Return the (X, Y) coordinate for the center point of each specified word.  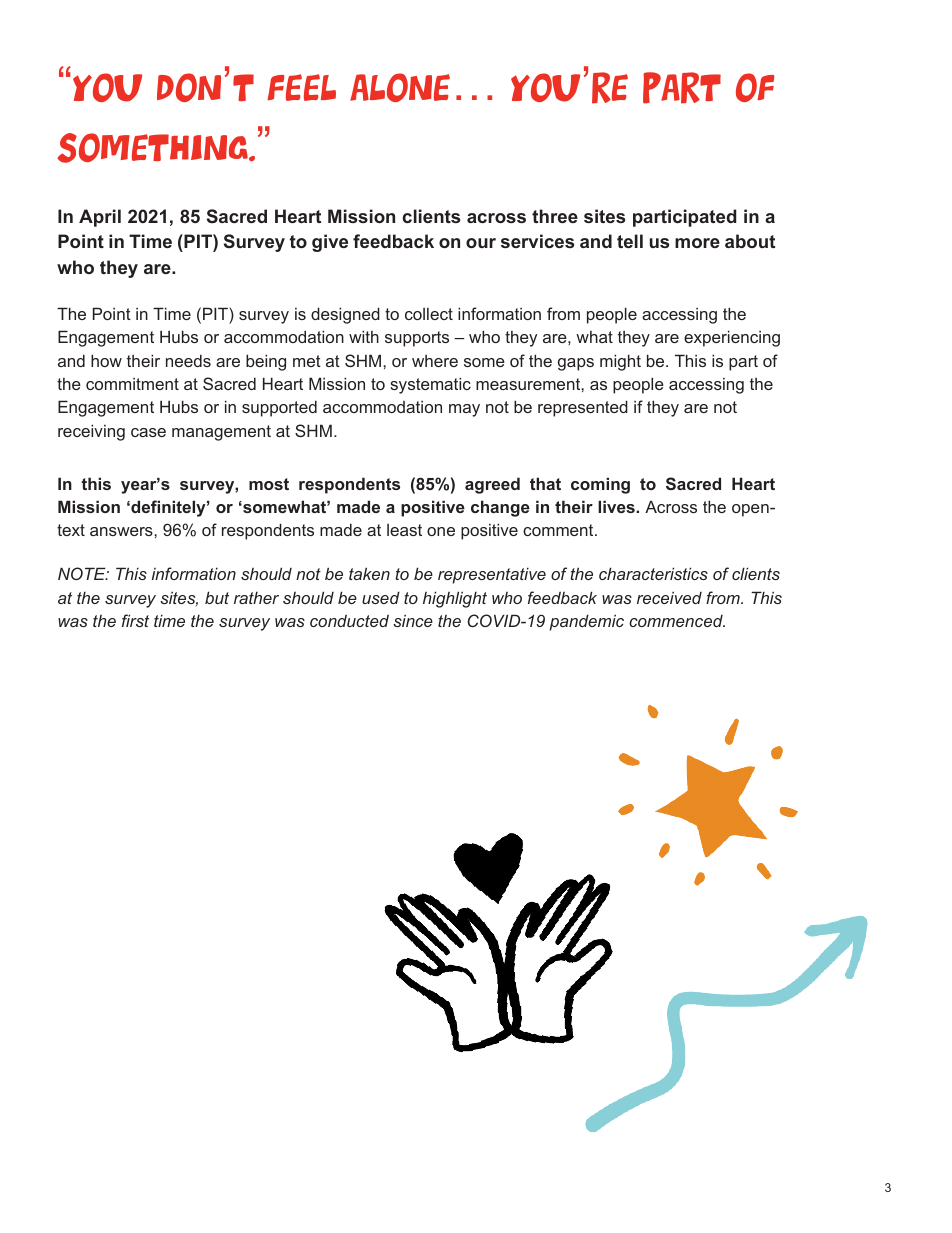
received (669, 597)
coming (600, 485)
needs (188, 360)
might (620, 362)
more (697, 243)
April (100, 218)
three (555, 216)
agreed (492, 485)
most (269, 484)
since (413, 620)
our (481, 243)
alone (400, 87)
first (135, 620)
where (435, 361)
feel (301, 87)
